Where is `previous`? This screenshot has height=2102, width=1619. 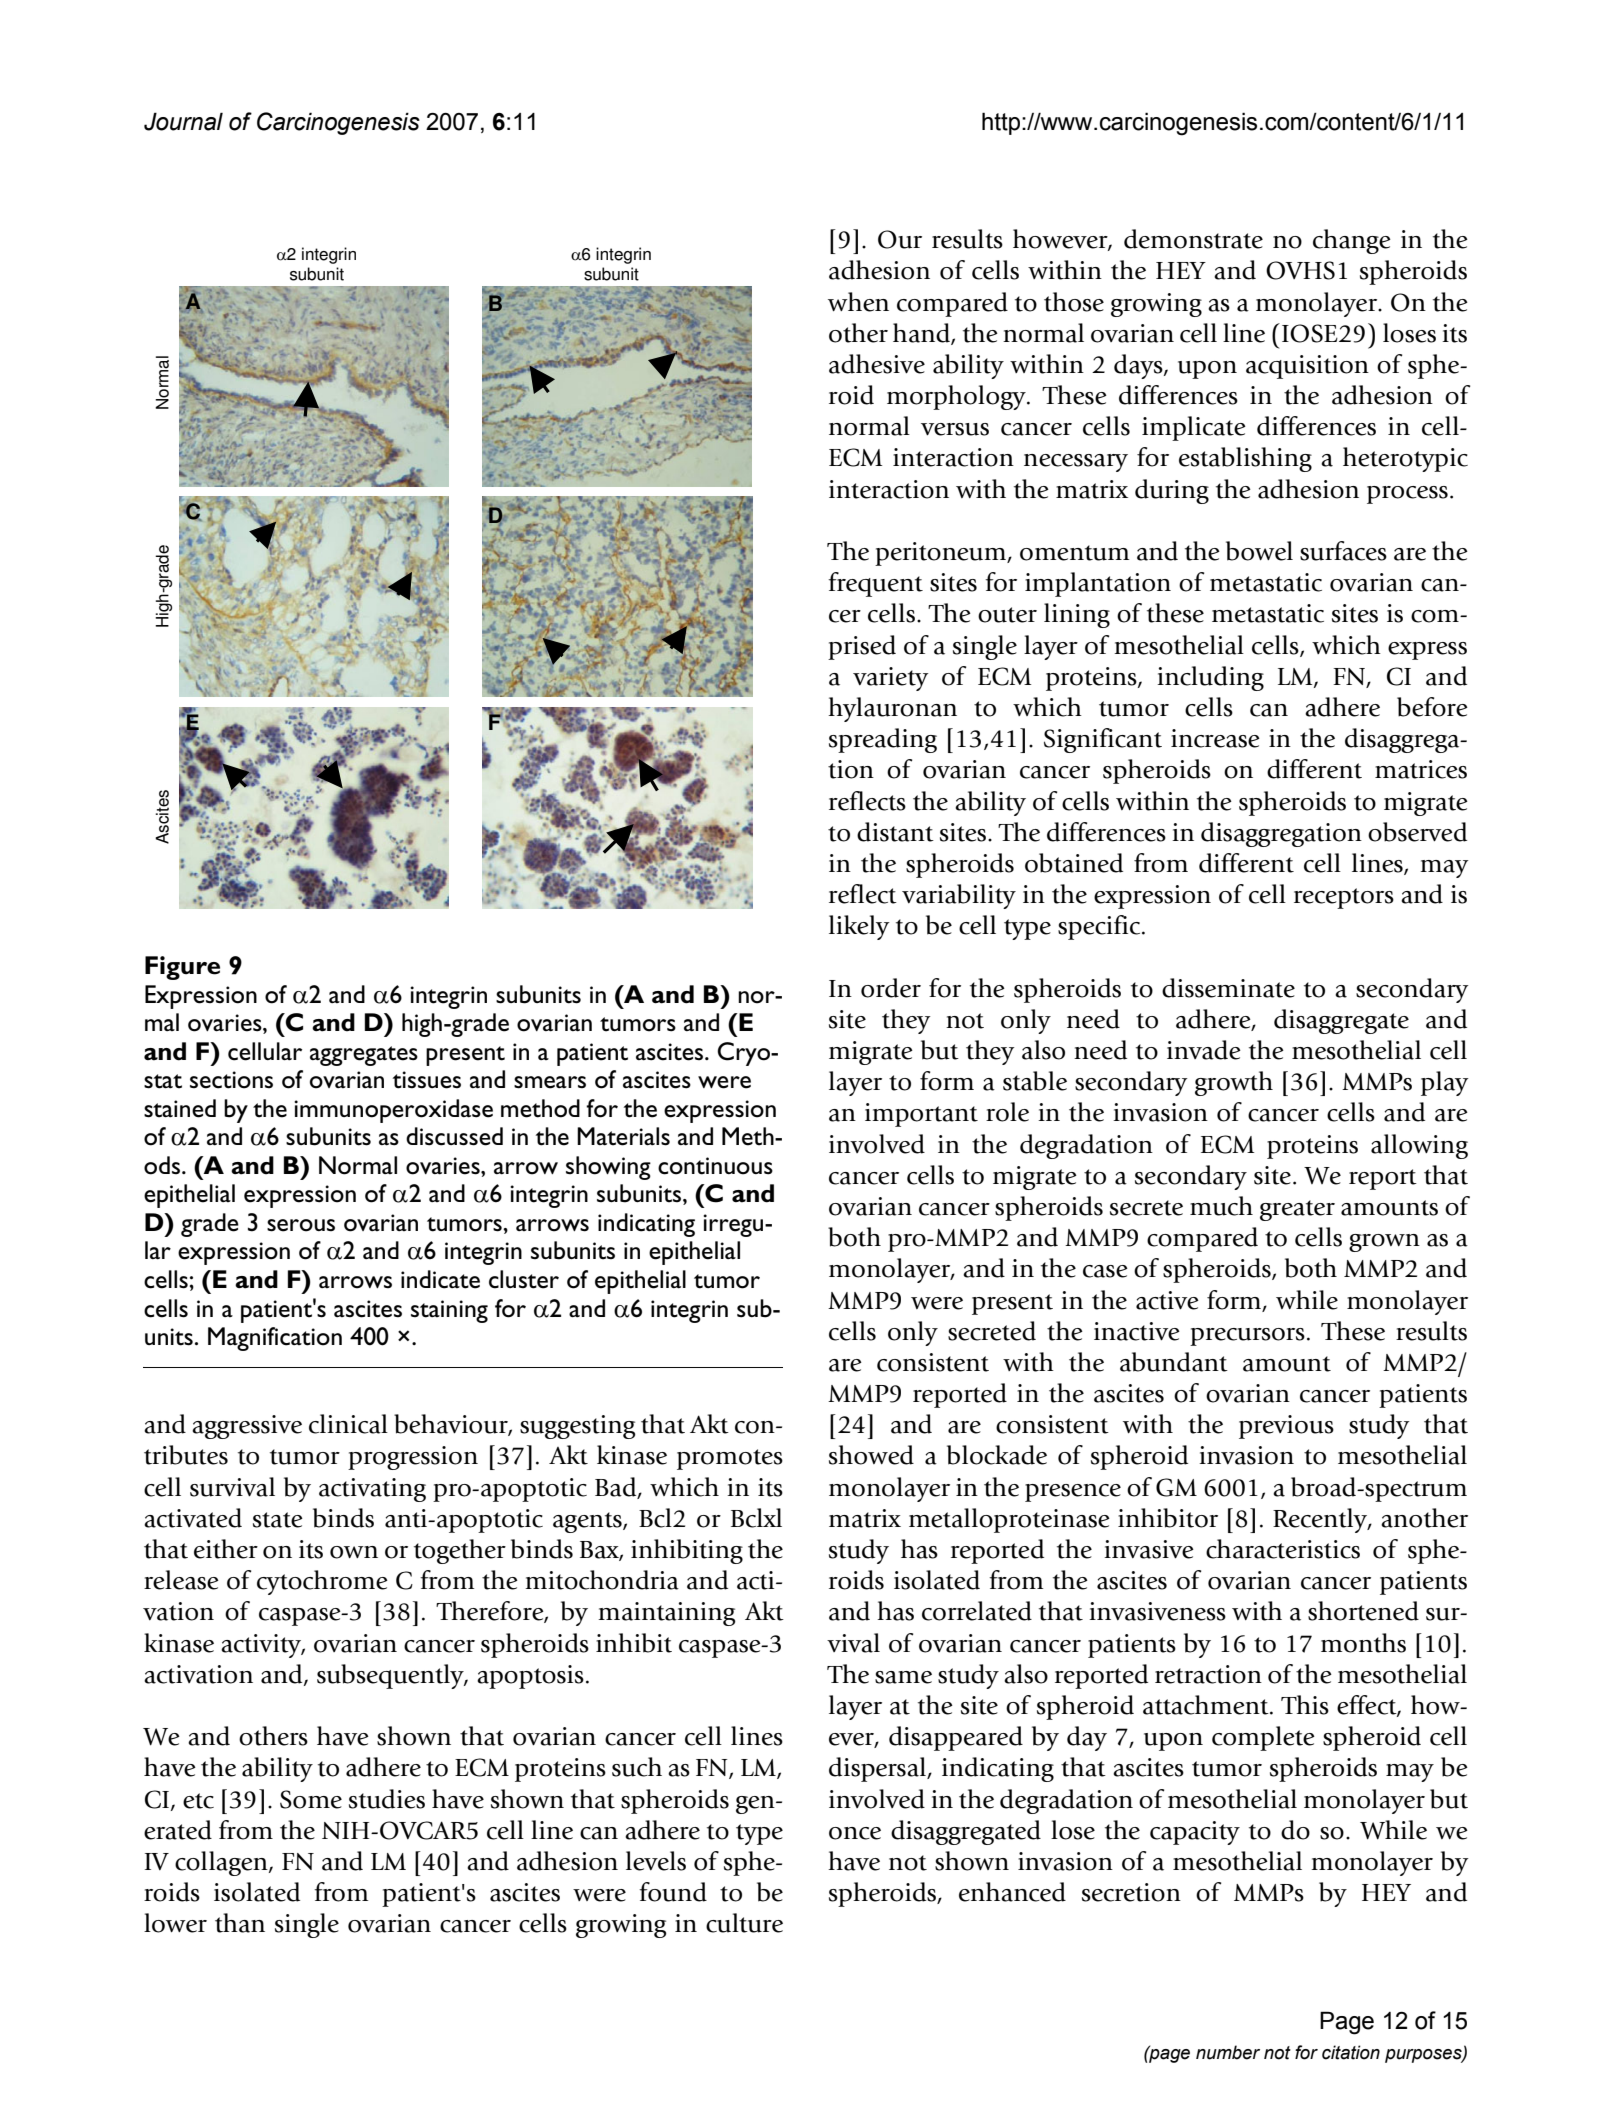
previous is located at coordinates (1286, 1427).
